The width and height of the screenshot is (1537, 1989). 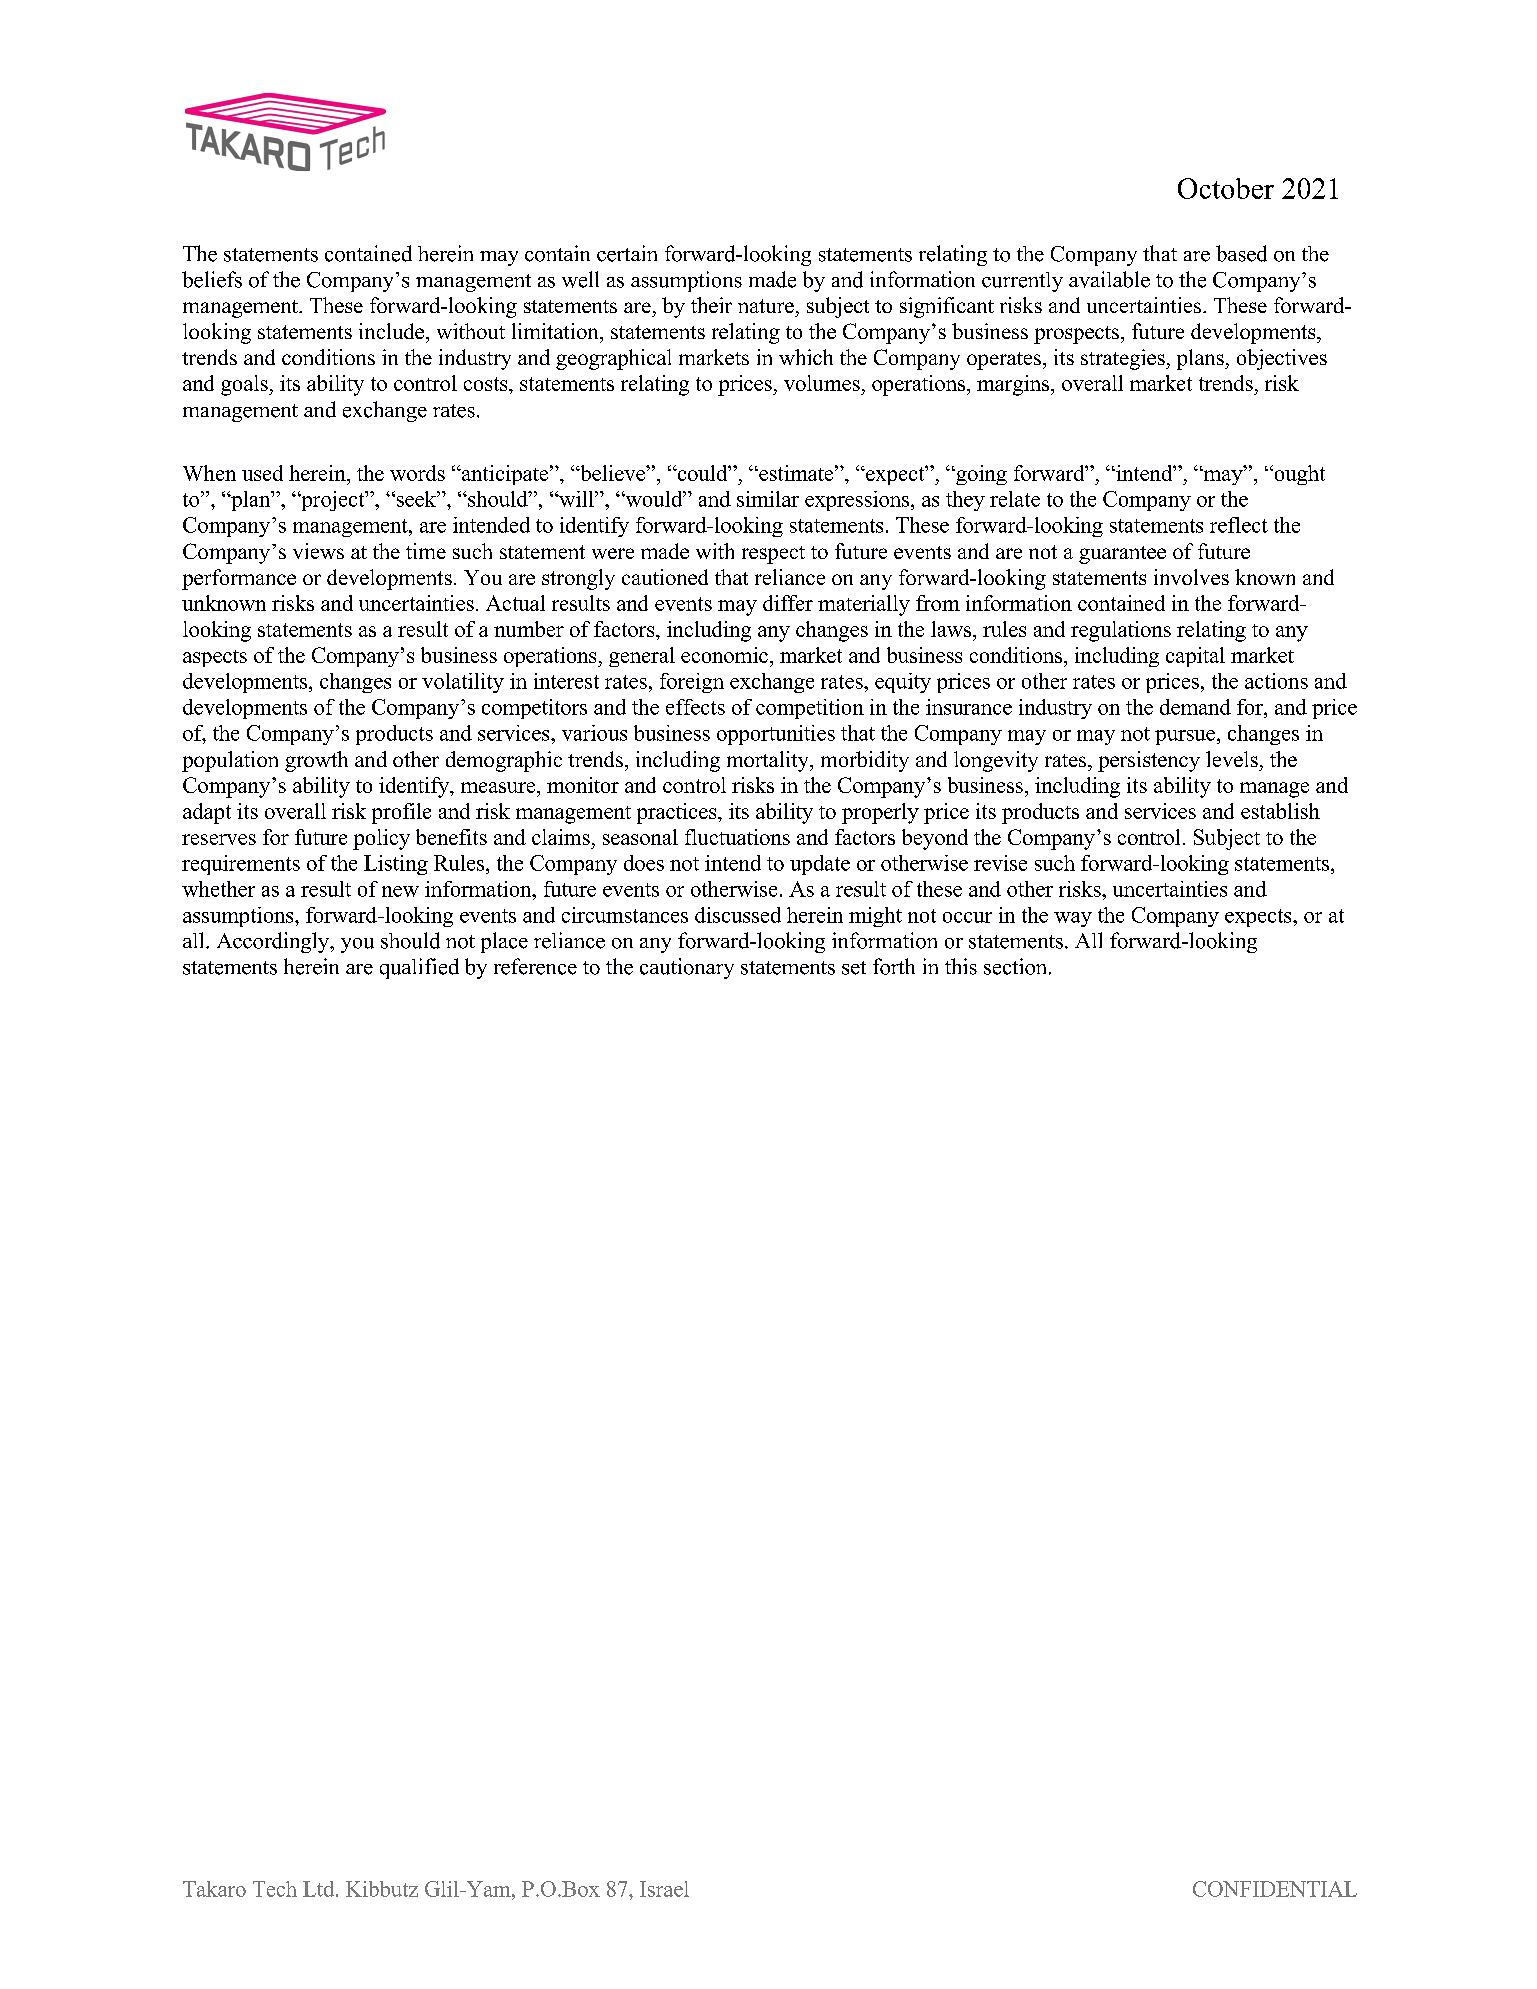 What do you see at coordinates (1017, 966) in the screenshot?
I see `section` at bounding box center [1017, 966].
